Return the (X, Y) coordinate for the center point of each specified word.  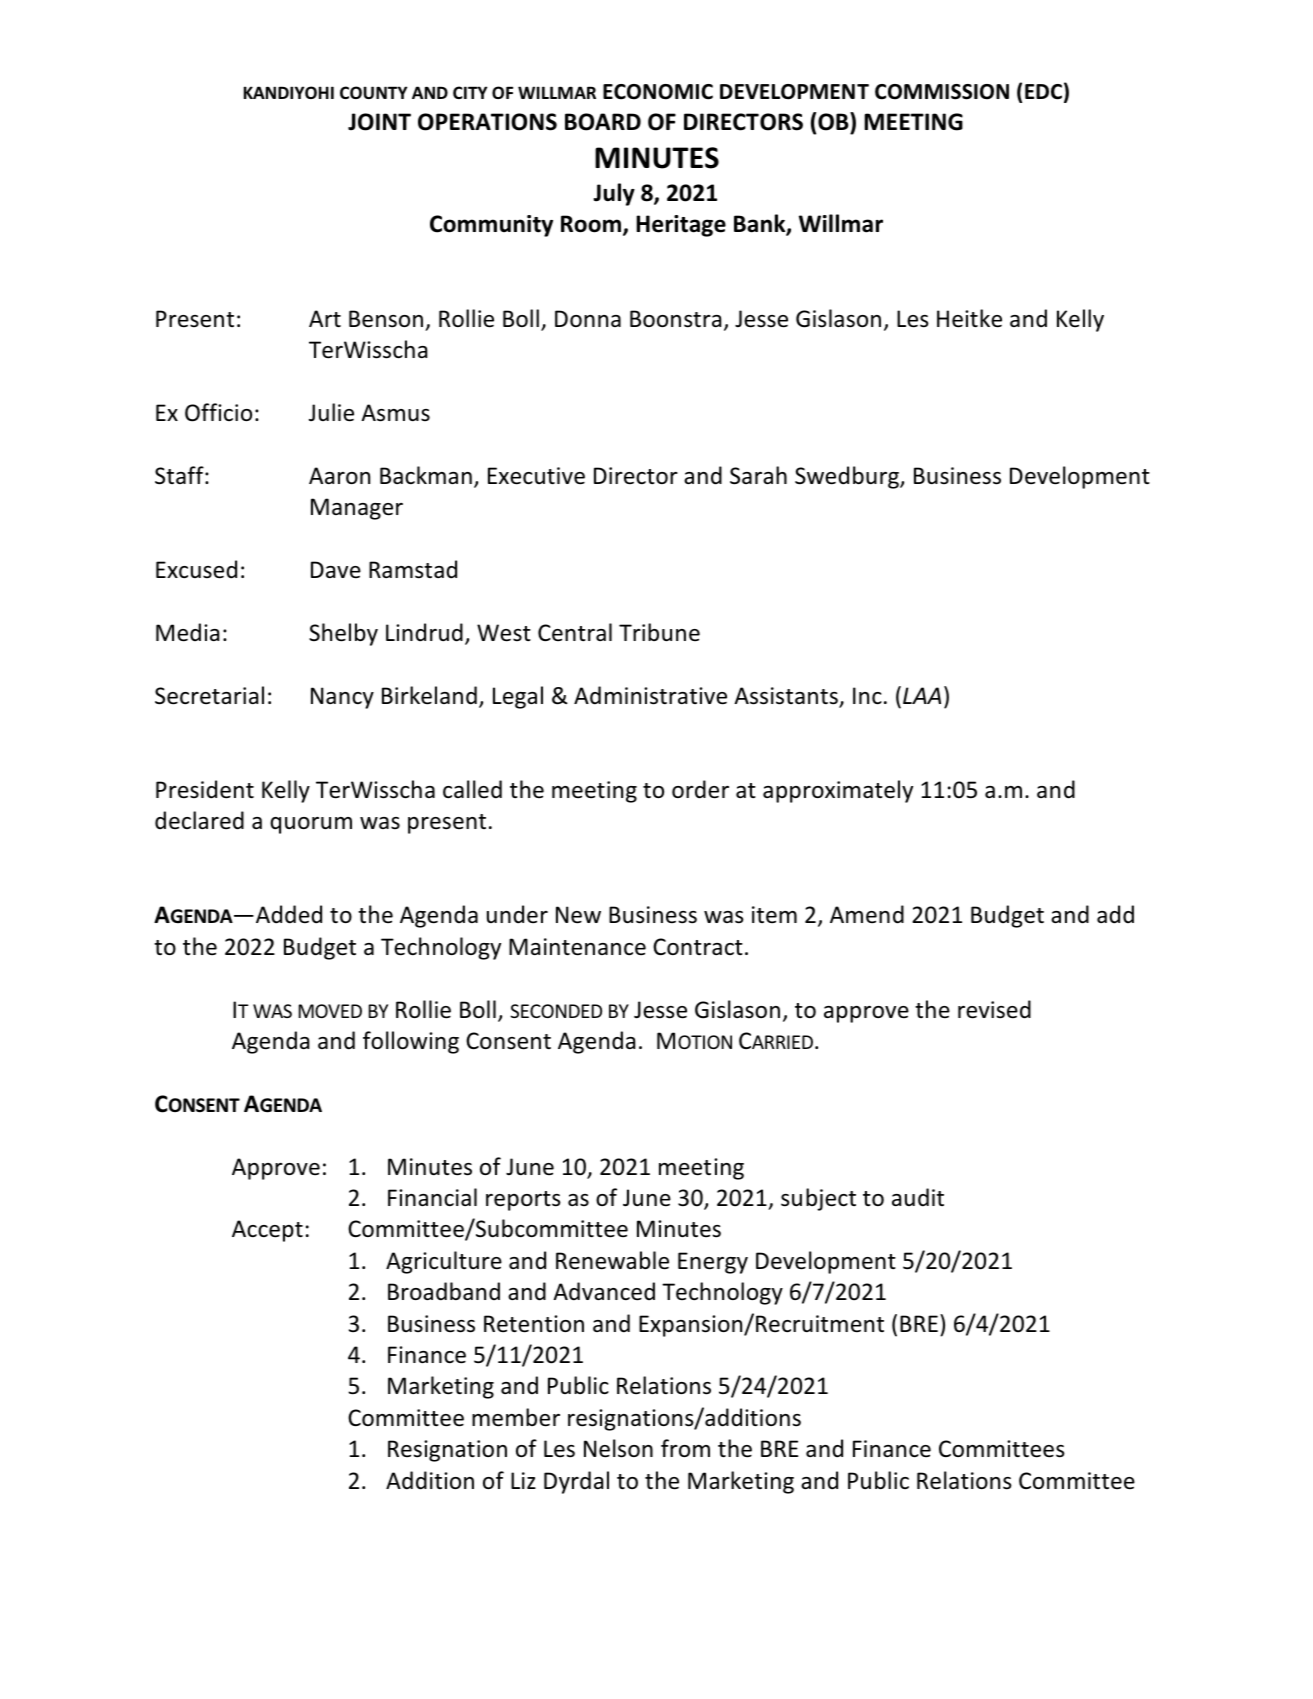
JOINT (379, 122)
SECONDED (556, 1011)
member (516, 1417)
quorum (311, 825)
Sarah (758, 475)
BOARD (603, 122)
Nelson (618, 1448)
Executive (536, 476)
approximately (838, 791)
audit (918, 1197)
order (700, 789)
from (685, 1448)
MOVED (330, 1011)
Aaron (339, 475)
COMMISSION (942, 92)
